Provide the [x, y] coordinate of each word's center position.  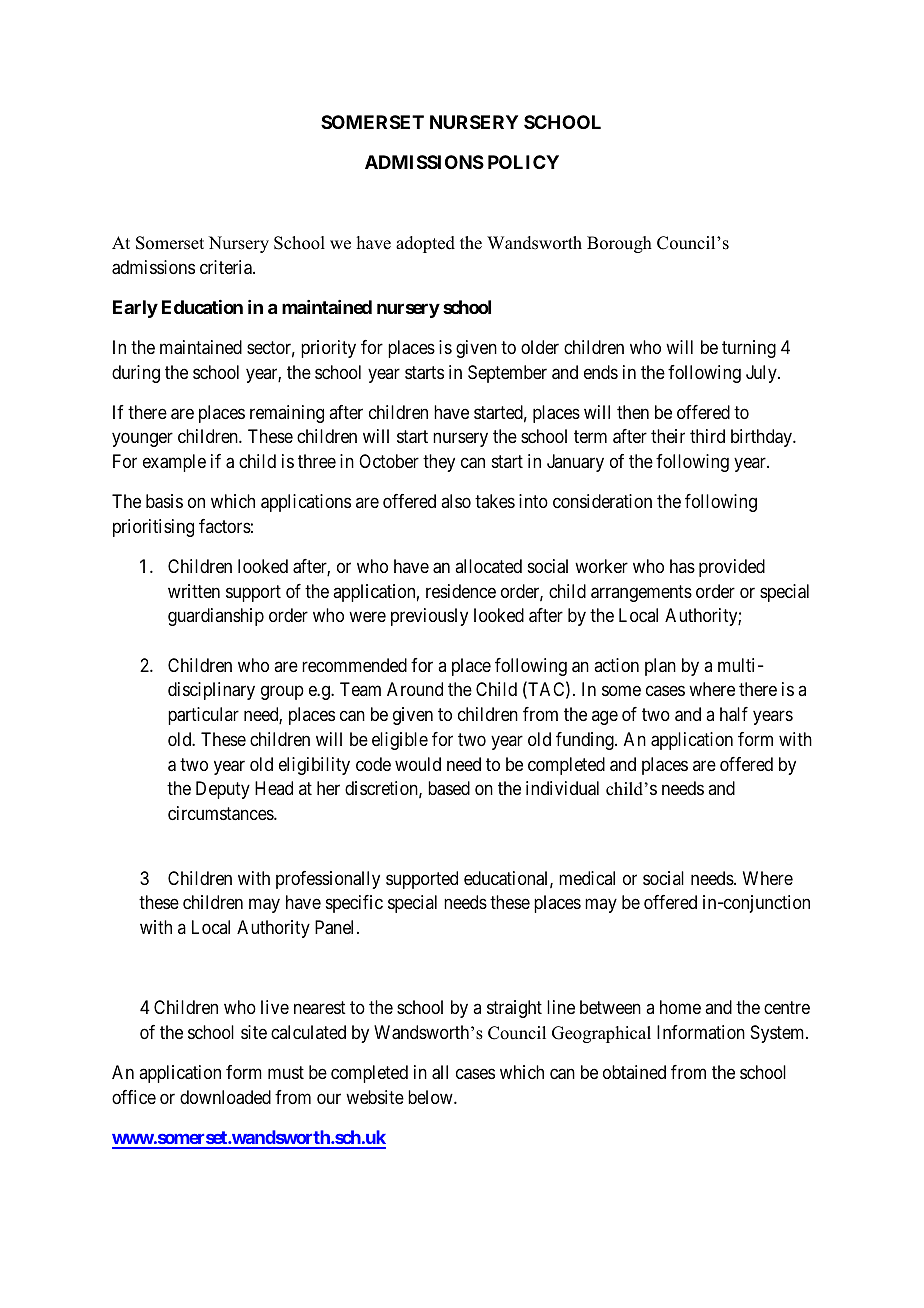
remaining [287, 414]
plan [660, 667]
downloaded [225, 1097]
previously [429, 617]
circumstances [221, 813]
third [707, 436]
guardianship [216, 617]
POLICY [523, 162]
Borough [619, 244]
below [431, 1097]
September [507, 374]
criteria [227, 267]
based [449, 788]
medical [587, 878]
